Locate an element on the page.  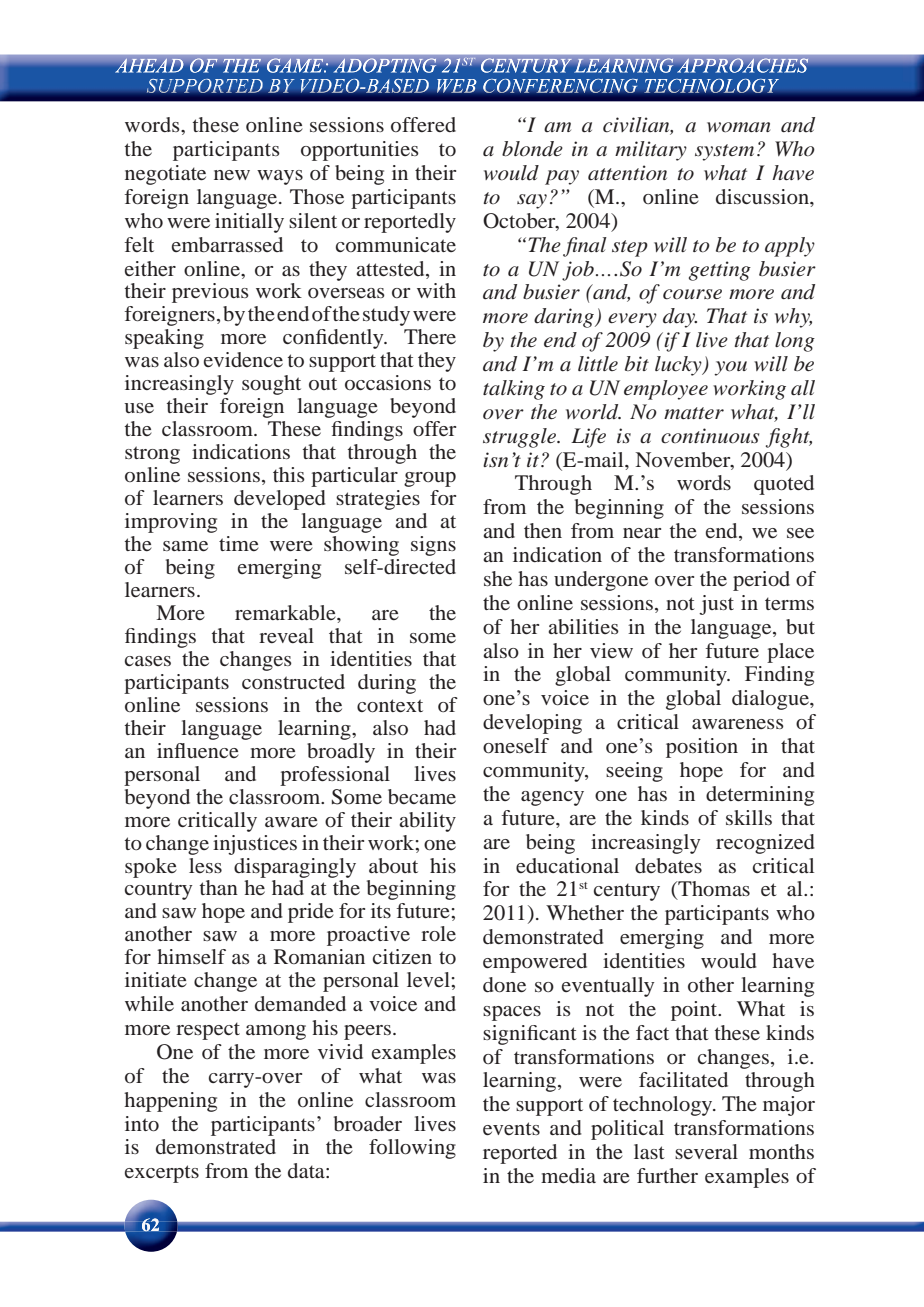
during is located at coordinates (387, 684).
